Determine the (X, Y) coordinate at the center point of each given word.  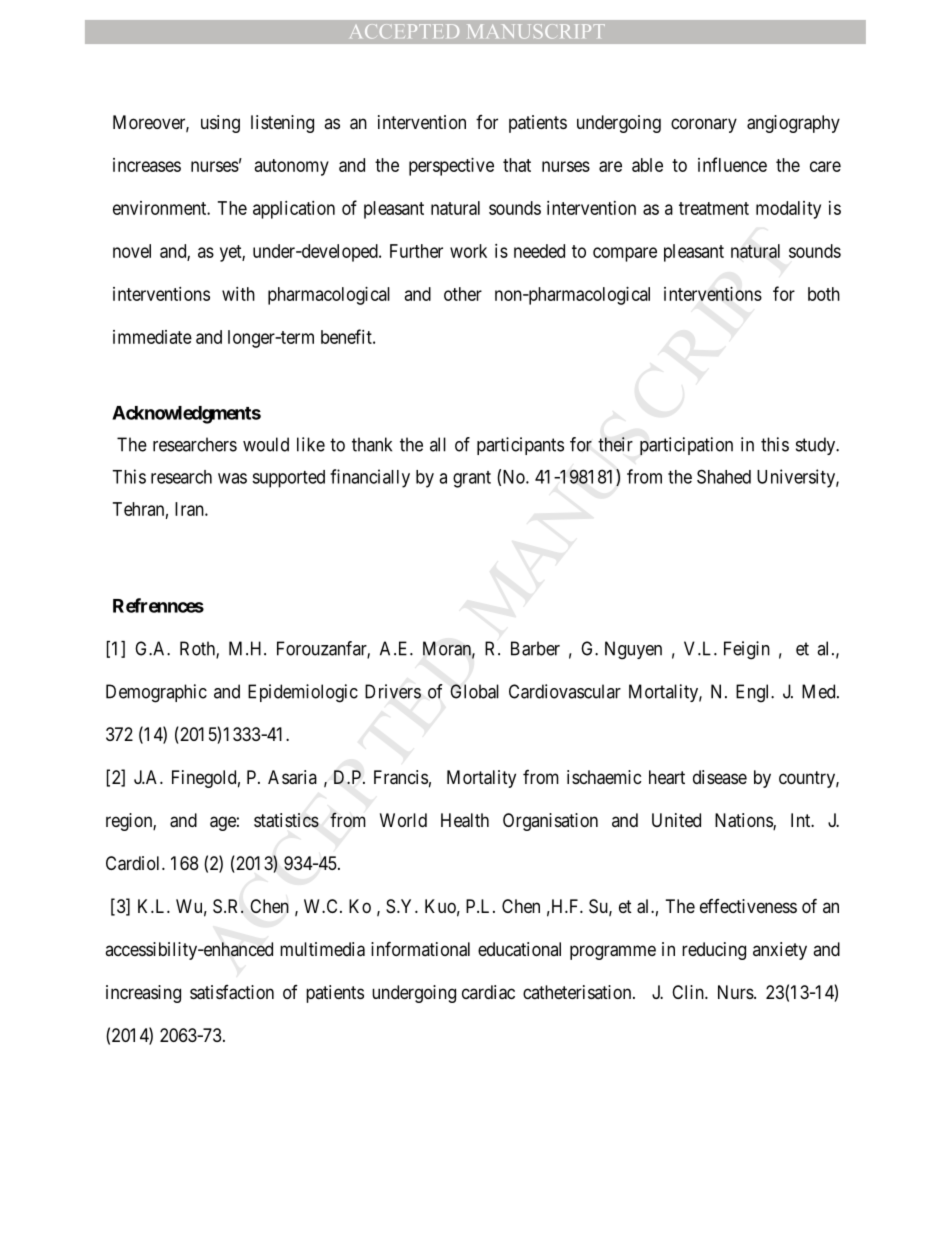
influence (732, 164)
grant (472, 479)
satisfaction (232, 992)
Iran (190, 509)
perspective (451, 167)
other (463, 294)
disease (720, 777)
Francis (401, 777)
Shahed (724, 476)
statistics (286, 820)
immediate (152, 337)
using (220, 124)
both (824, 294)
